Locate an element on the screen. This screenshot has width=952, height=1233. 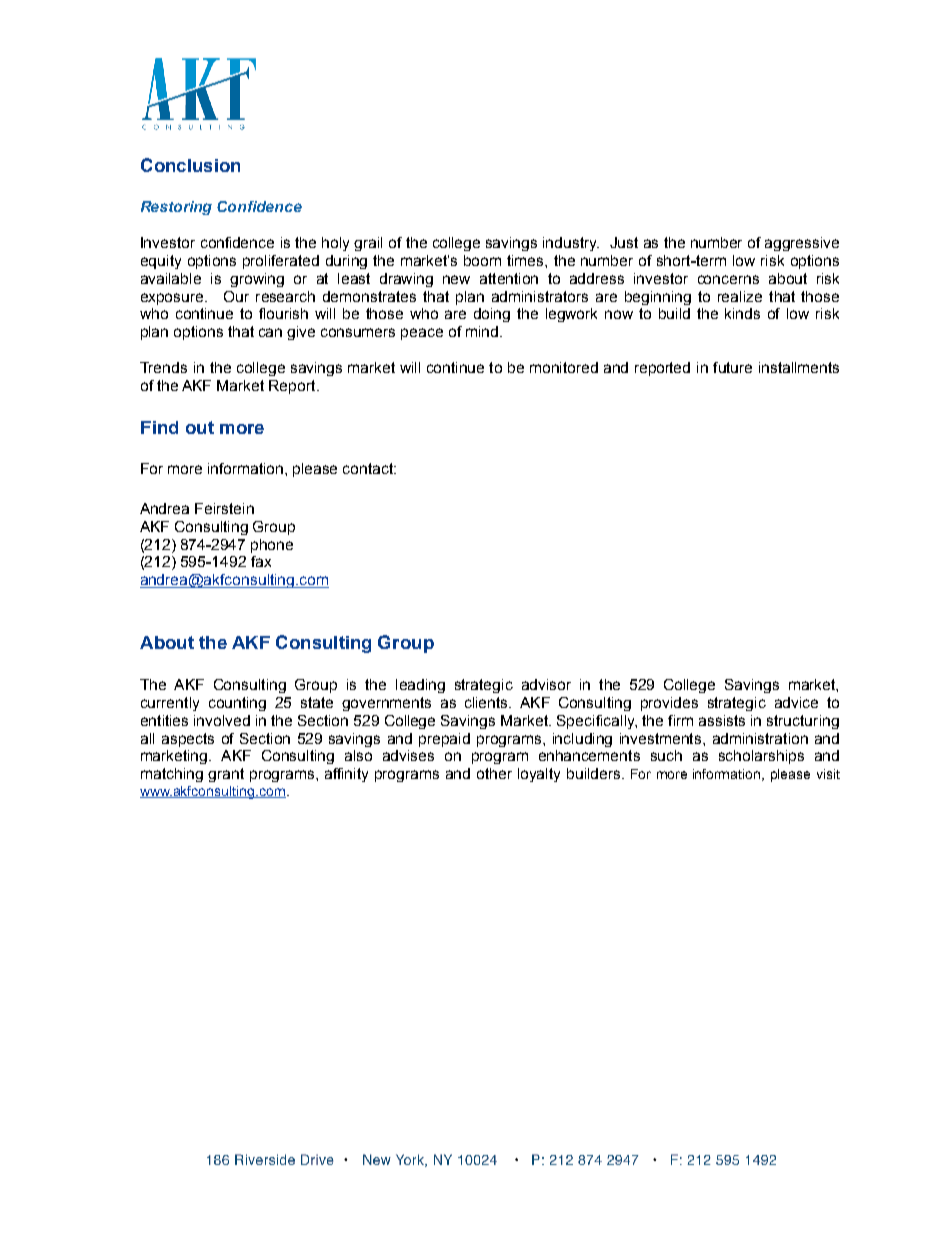
phone is located at coordinates (272, 546).
